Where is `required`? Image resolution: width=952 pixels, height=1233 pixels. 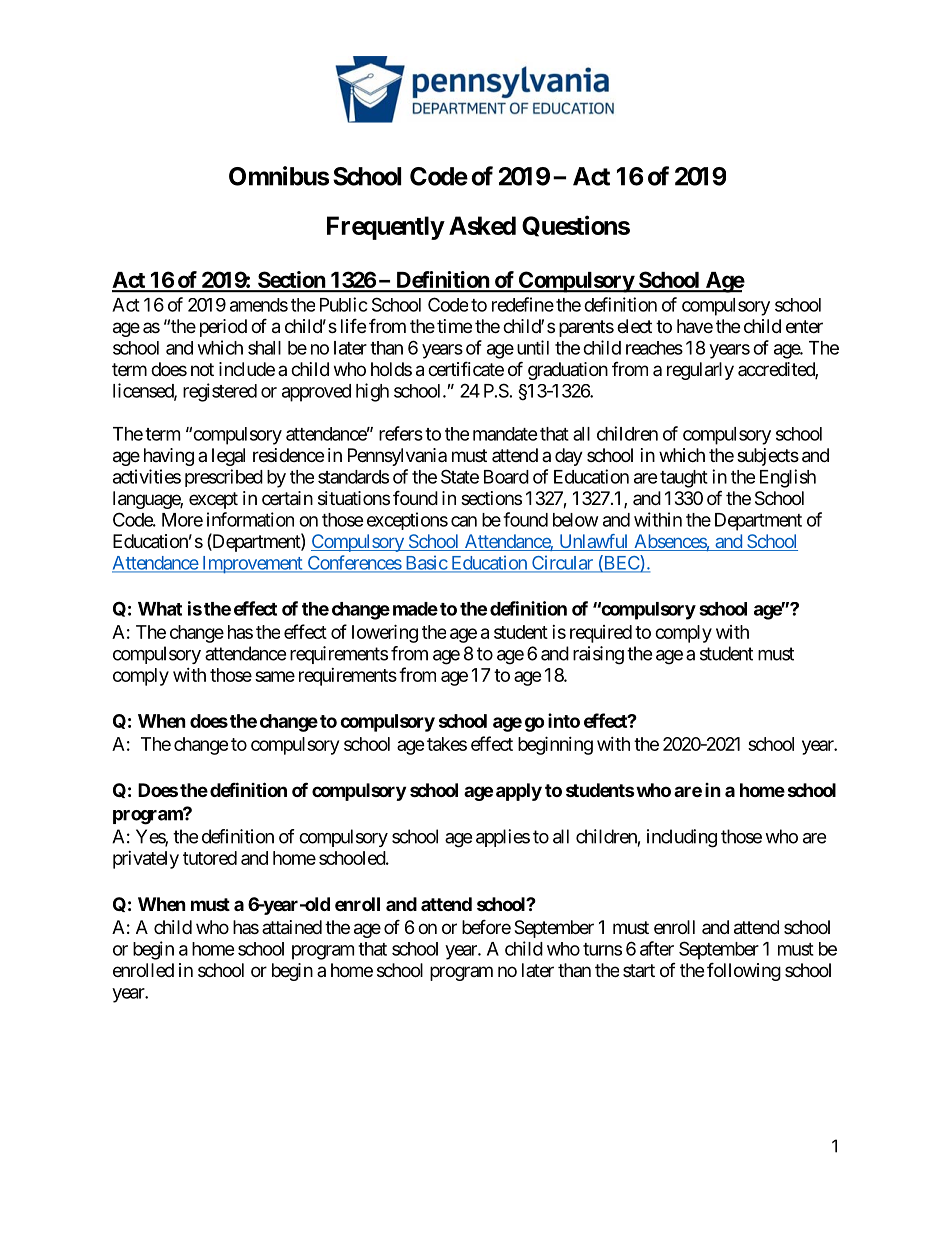
required is located at coordinates (601, 634).
